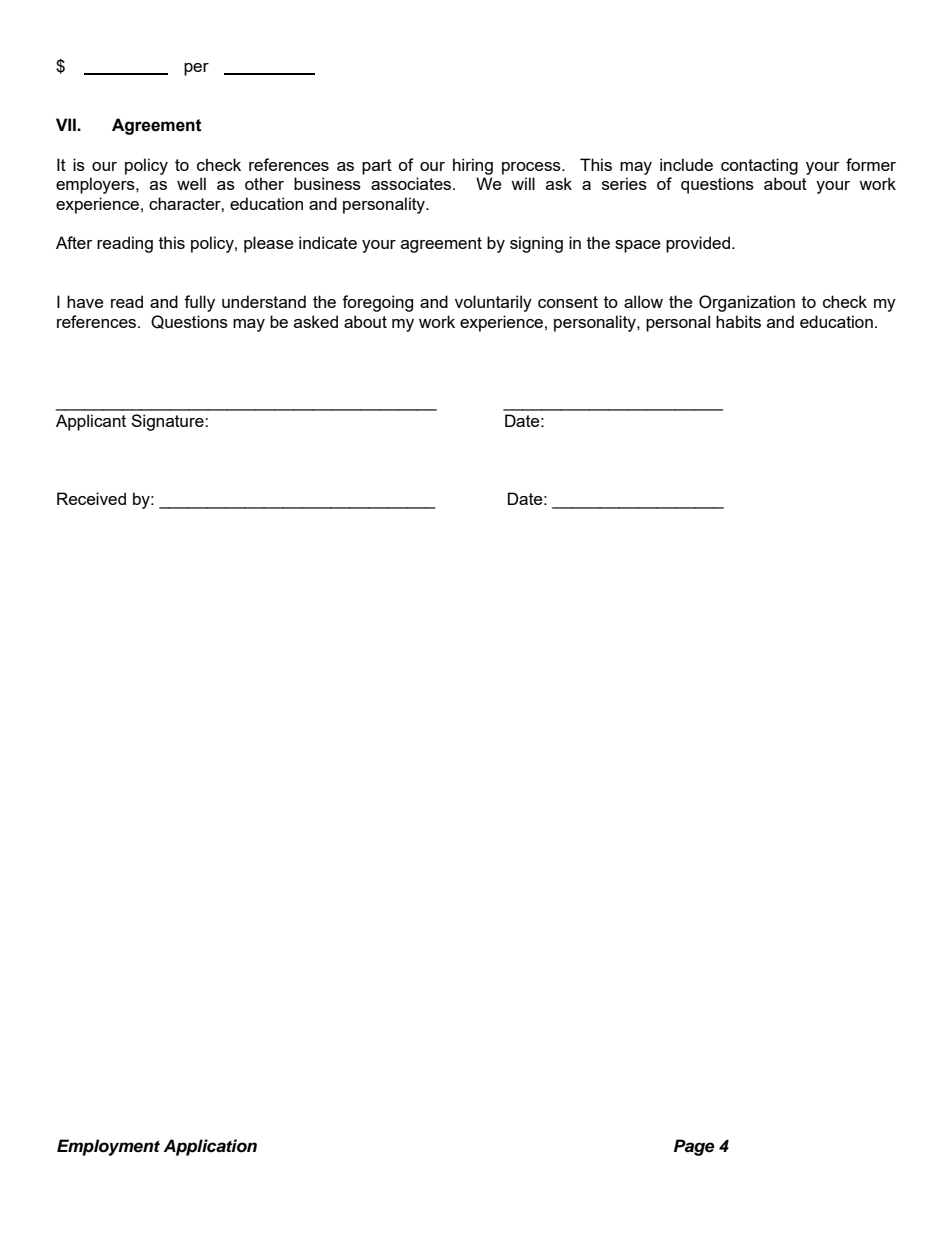 The width and height of the document is (952, 1233). I want to click on Applicant, so click(91, 422).
